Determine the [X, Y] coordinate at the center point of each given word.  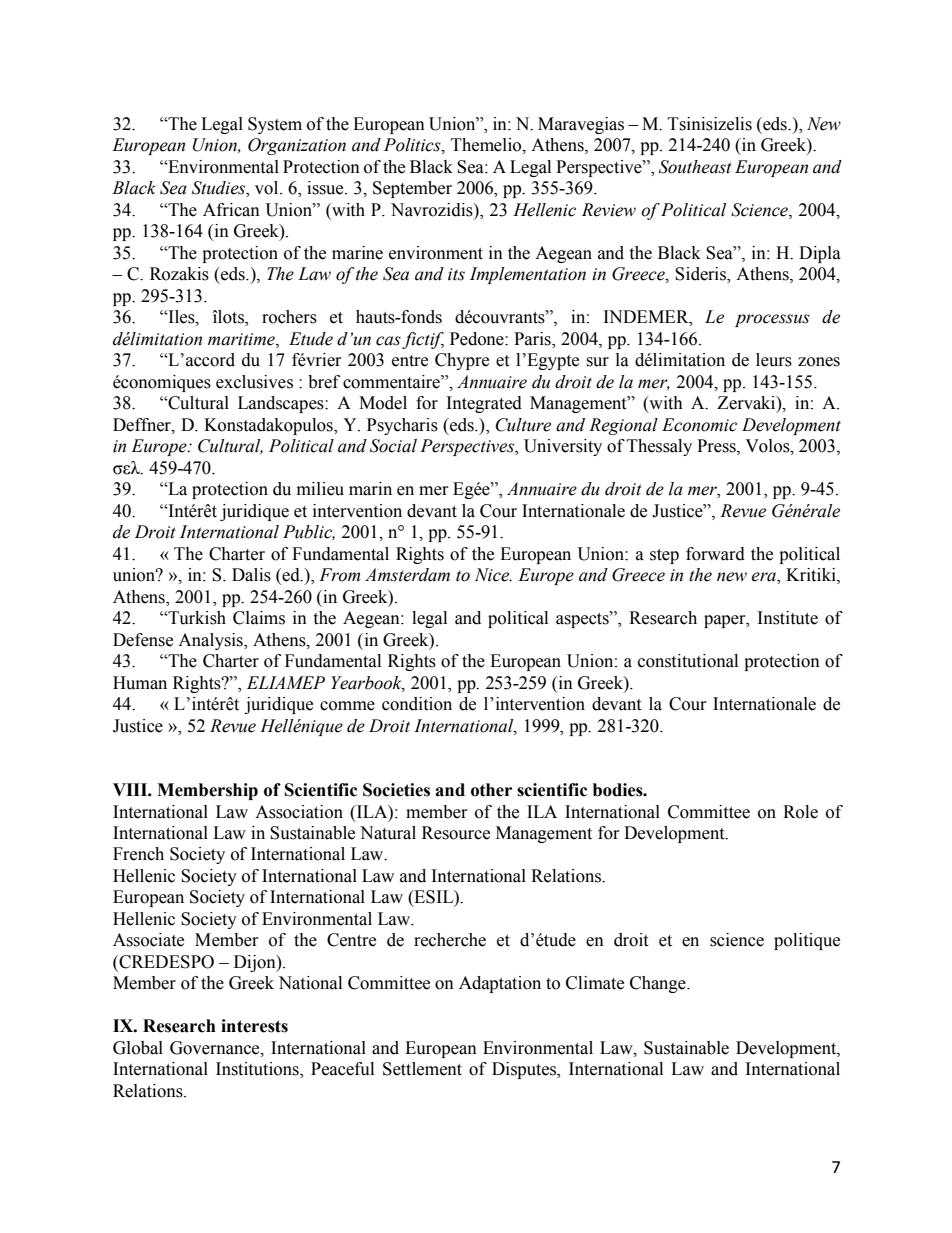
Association [299, 812]
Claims [259, 618]
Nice [493, 575]
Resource [456, 833]
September [412, 189]
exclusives [254, 382]
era [764, 578]
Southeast [695, 167]
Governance [216, 1048]
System [275, 125]
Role [800, 812]
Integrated [484, 404]
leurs [774, 360]
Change [659, 984]
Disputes [525, 1070]
